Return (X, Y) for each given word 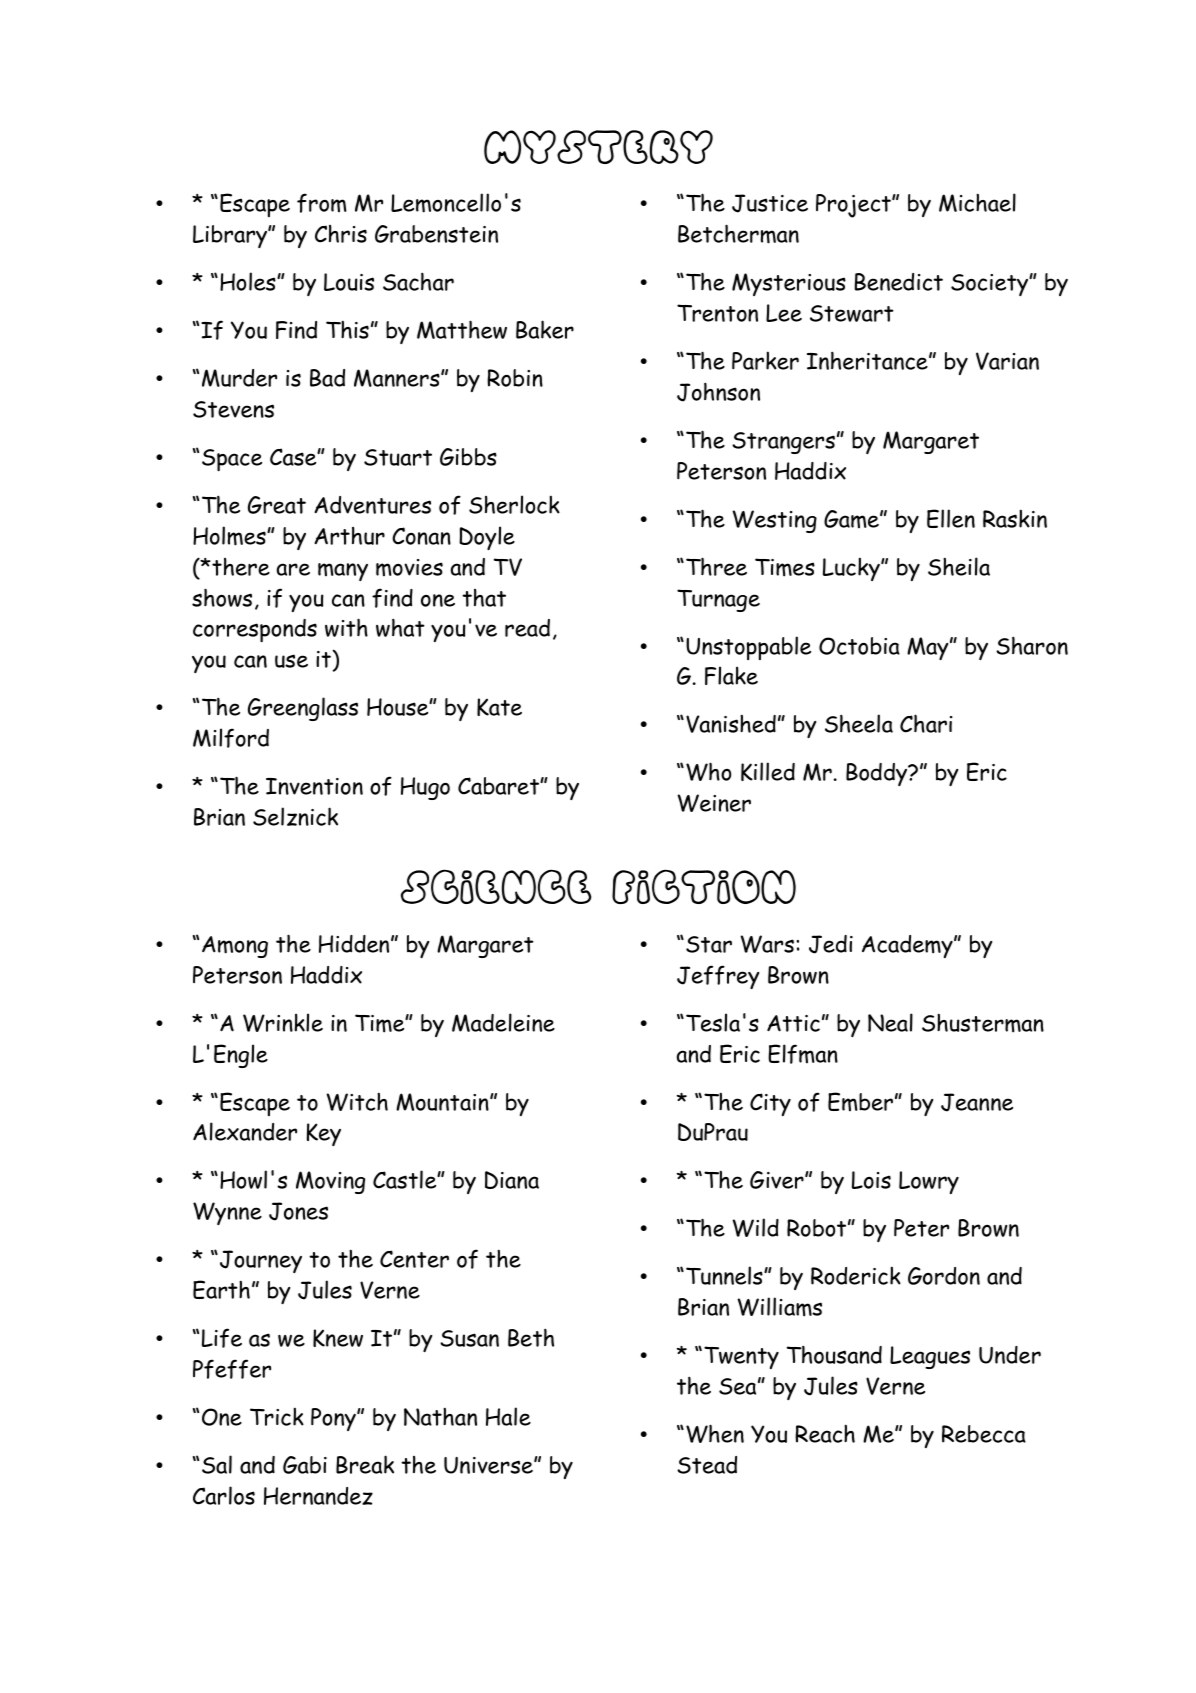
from (322, 203)
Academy (908, 946)
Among (235, 947)
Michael (977, 202)
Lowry (929, 1182)
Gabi (305, 1465)
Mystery (598, 147)
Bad (327, 378)
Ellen (951, 518)
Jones (298, 1211)
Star (709, 944)
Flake (731, 675)
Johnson (718, 392)
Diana (512, 1180)
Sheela (859, 723)
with (346, 627)
